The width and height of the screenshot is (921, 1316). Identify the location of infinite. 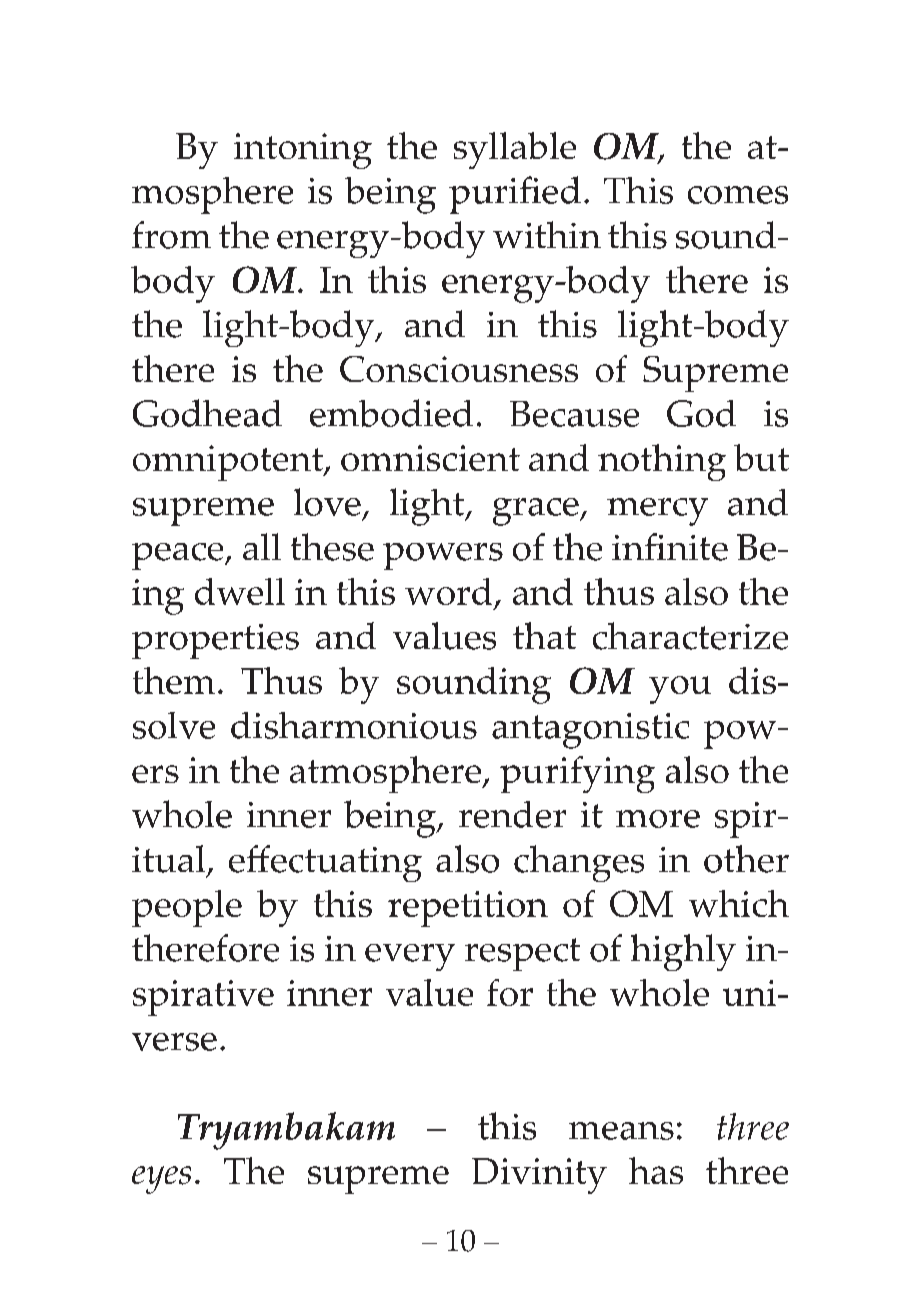
(670, 547).
